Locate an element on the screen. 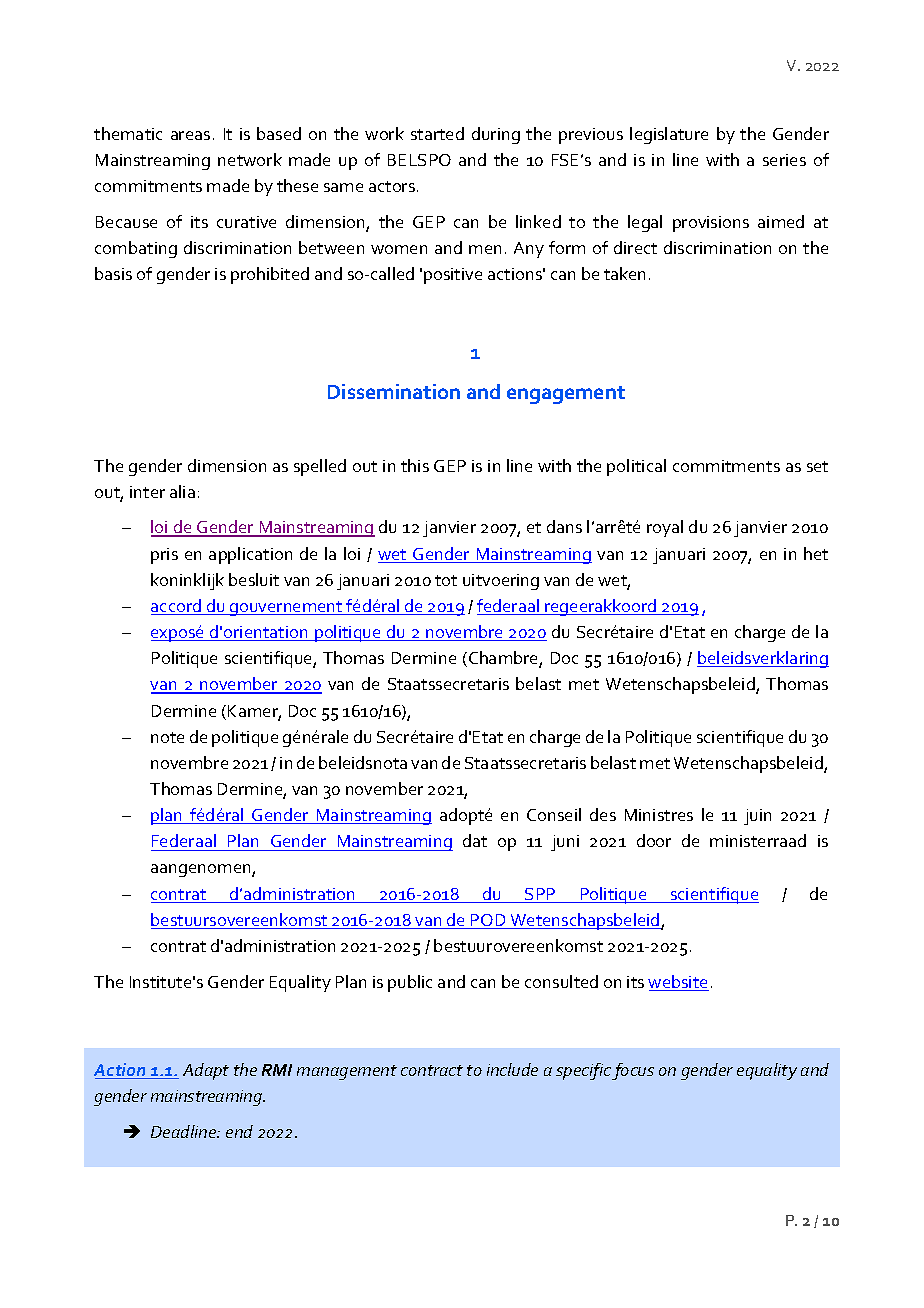  tot is located at coordinates (446, 580).
